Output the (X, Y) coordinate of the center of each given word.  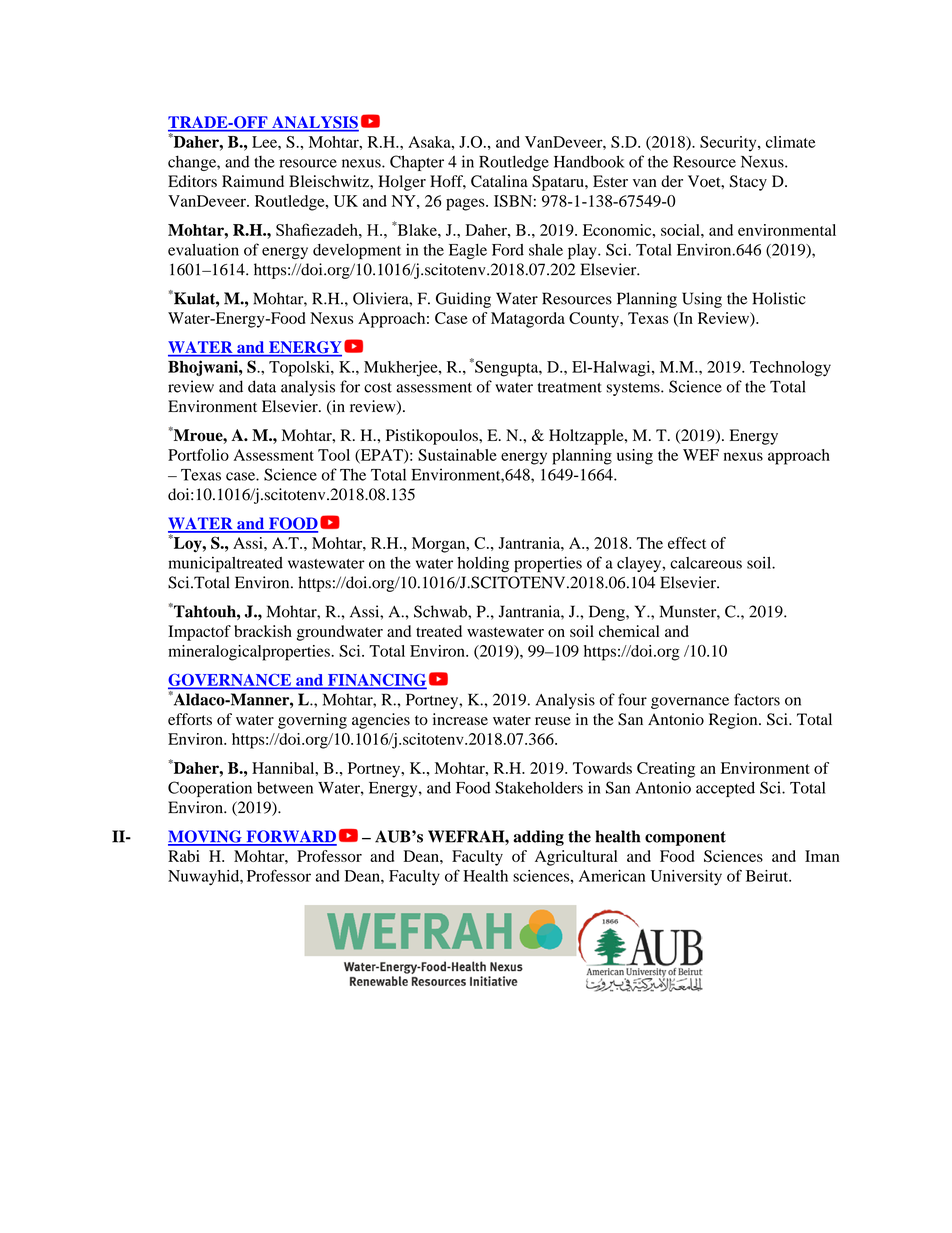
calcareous (706, 563)
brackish (263, 631)
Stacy (748, 183)
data (262, 386)
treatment (570, 387)
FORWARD (290, 837)
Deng (608, 613)
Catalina (499, 181)
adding (538, 838)
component (685, 838)
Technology (790, 369)
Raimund (253, 181)
